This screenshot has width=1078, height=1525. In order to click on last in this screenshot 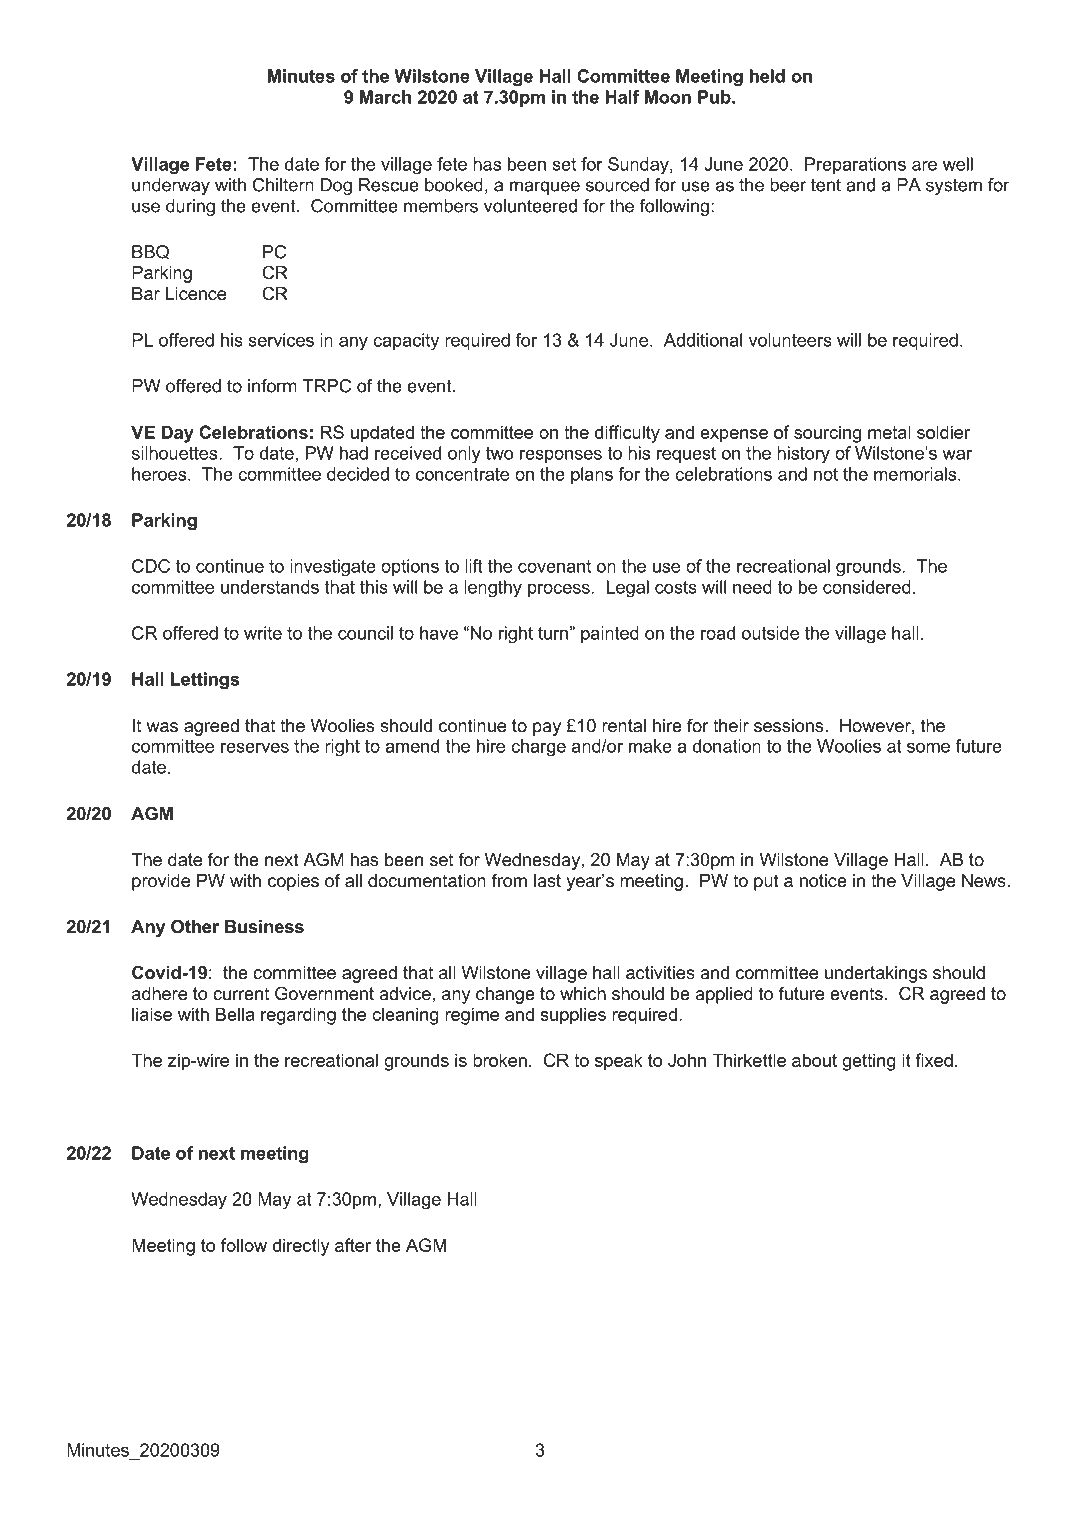, I will do `click(547, 880)`.
